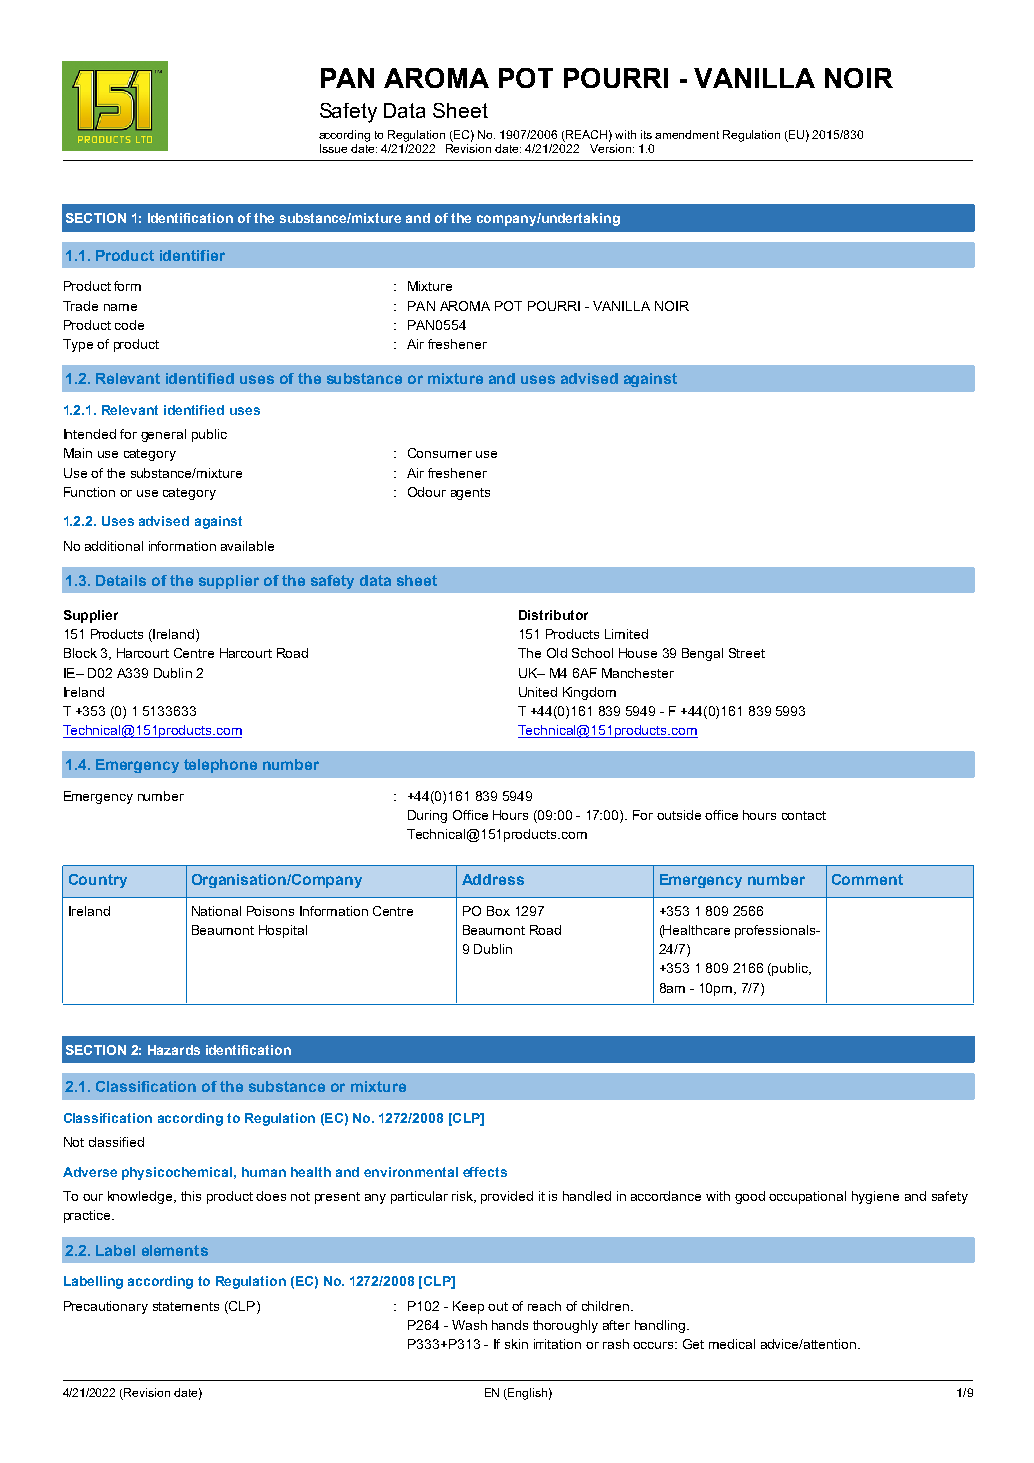 This image has height=1463, width=1034. Describe the element at coordinates (114, 546) in the image. I see `additional` at that location.
